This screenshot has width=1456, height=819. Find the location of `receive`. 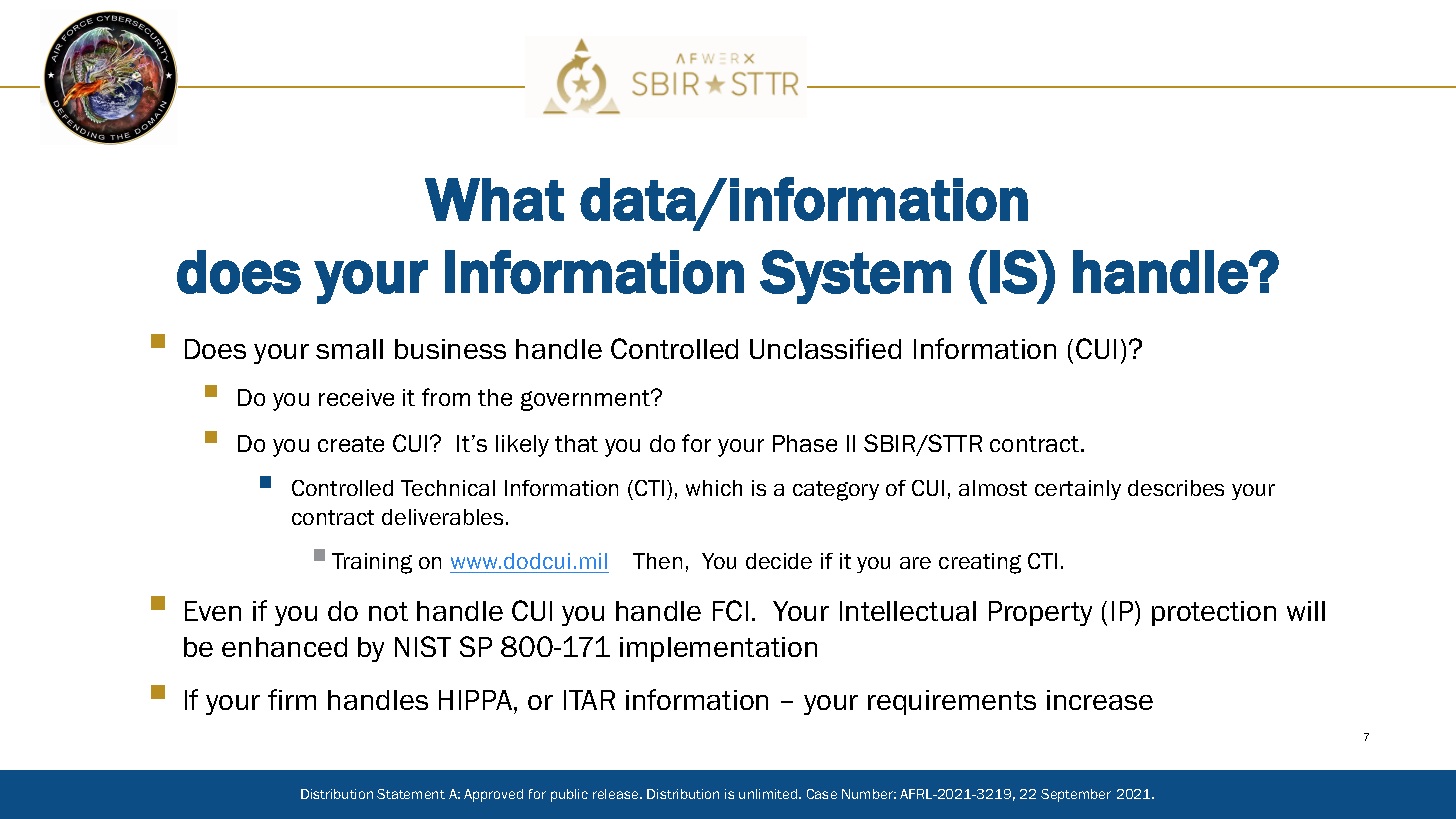

receive is located at coordinates (356, 397).
